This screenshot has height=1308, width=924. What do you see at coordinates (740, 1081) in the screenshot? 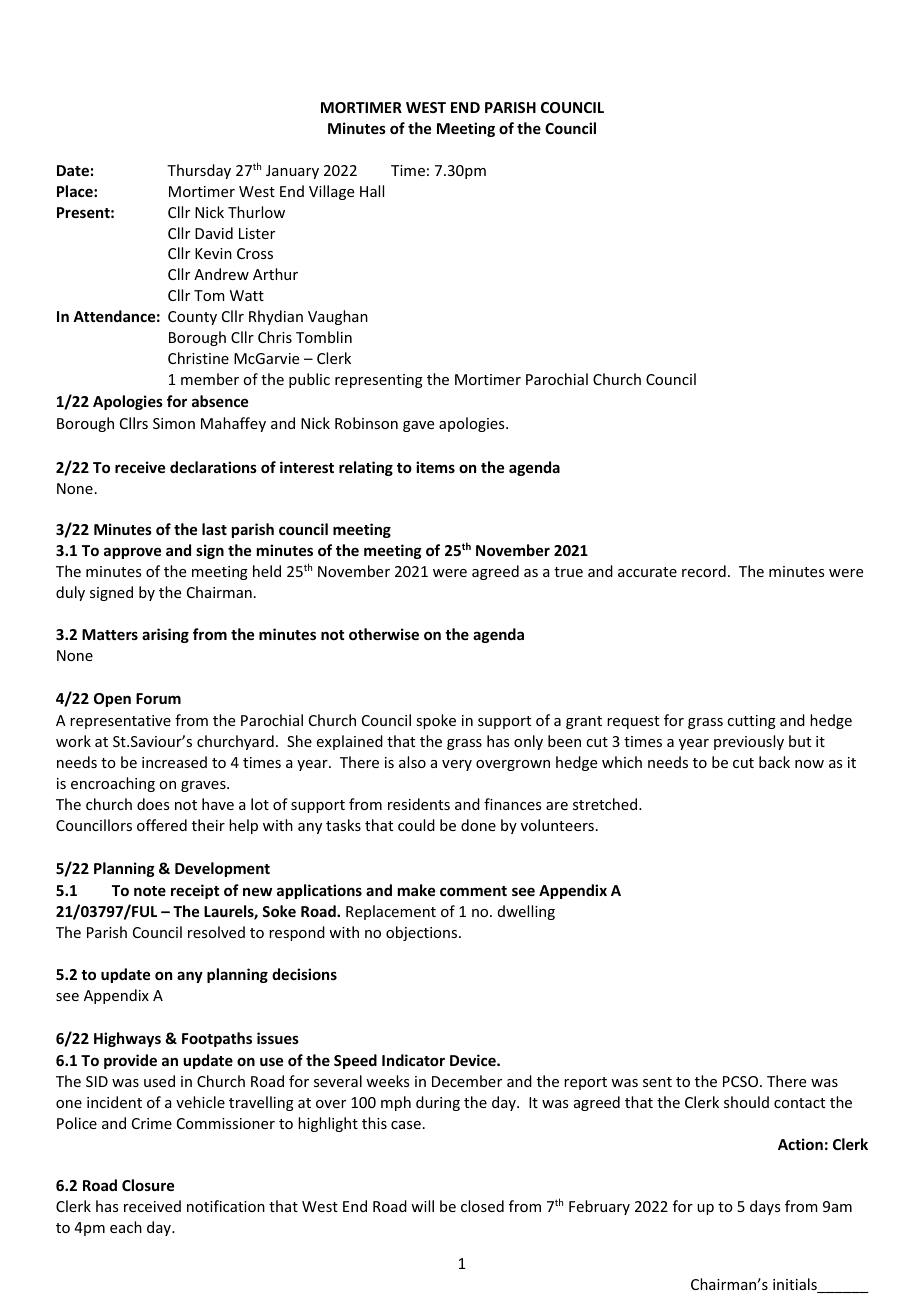
I see `PCSO` at bounding box center [740, 1081].
